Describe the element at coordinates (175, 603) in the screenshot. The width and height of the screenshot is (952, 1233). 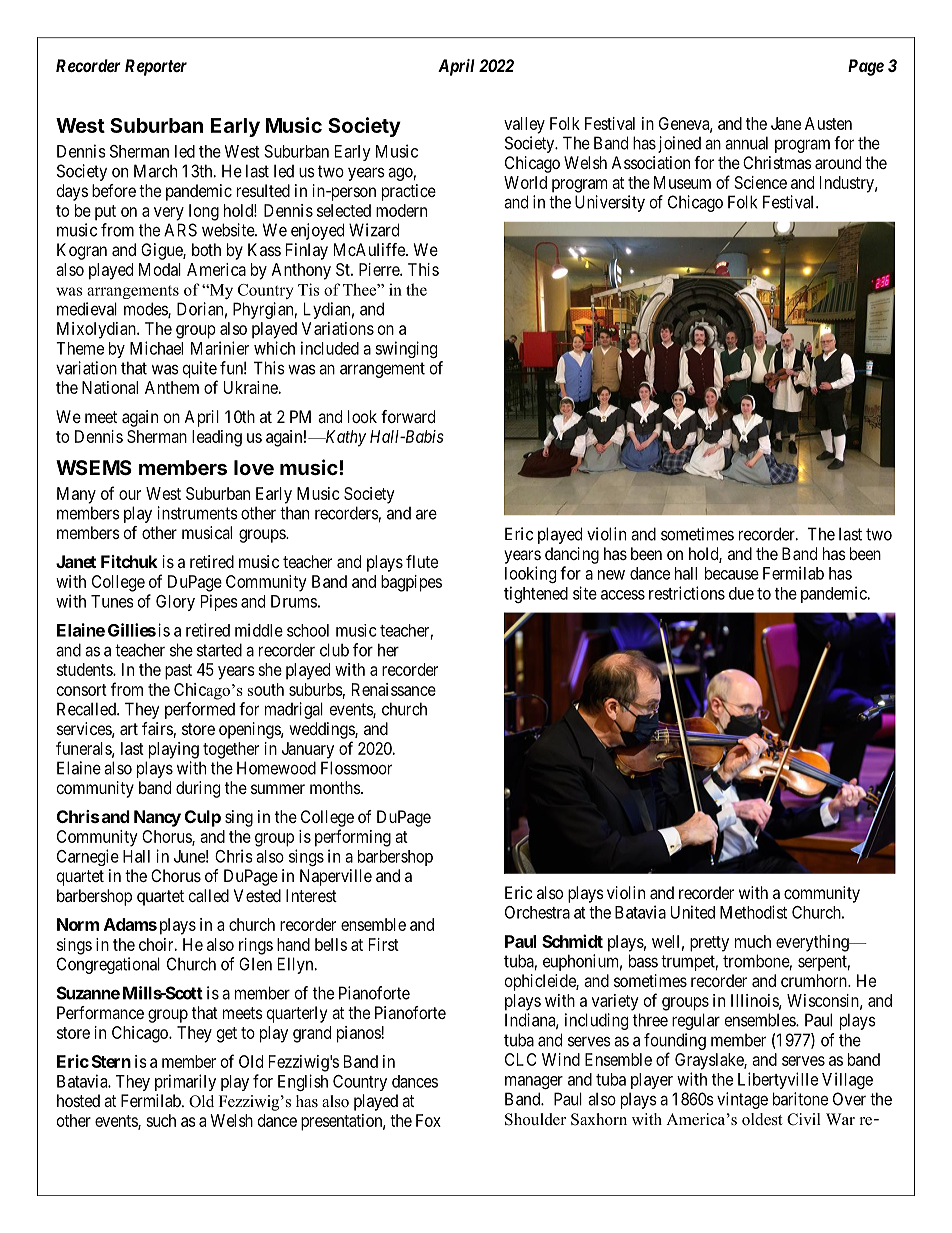
I see `Glory` at that location.
